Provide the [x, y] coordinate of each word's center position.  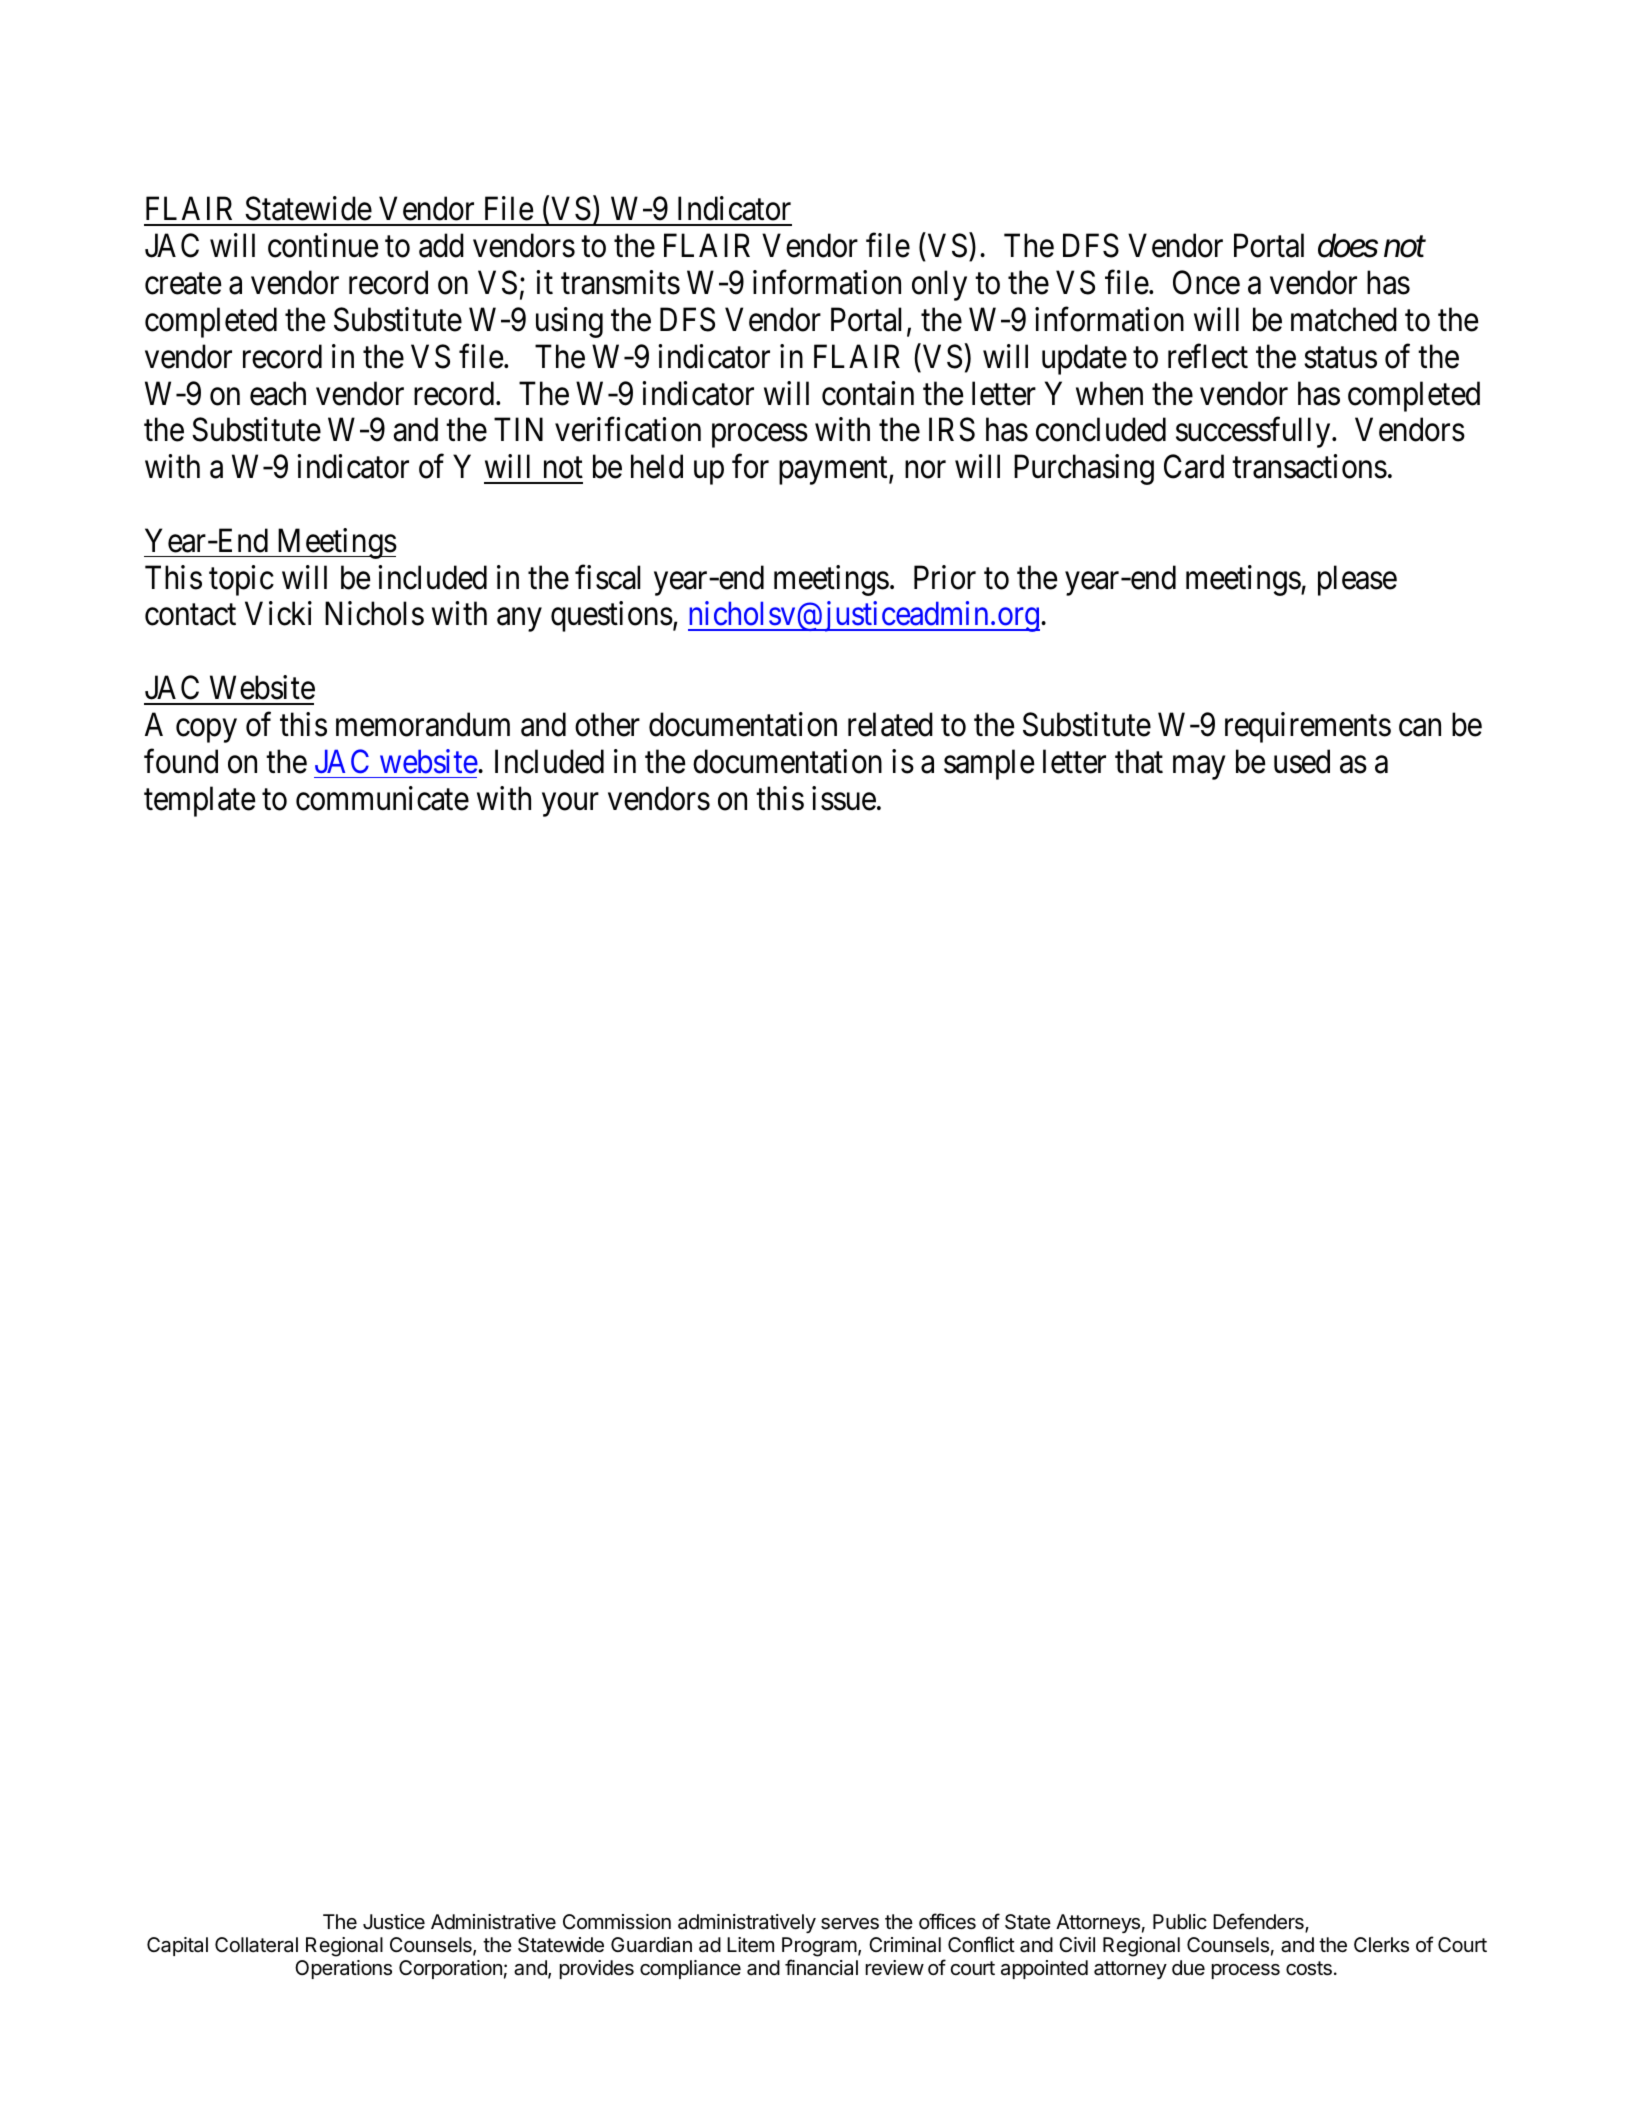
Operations [343, 1969]
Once [1206, 282]
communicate [382, 798]
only [939, 285]
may [1199, 768]
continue [323, 245]
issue [844, 798]
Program [819, 1947]
